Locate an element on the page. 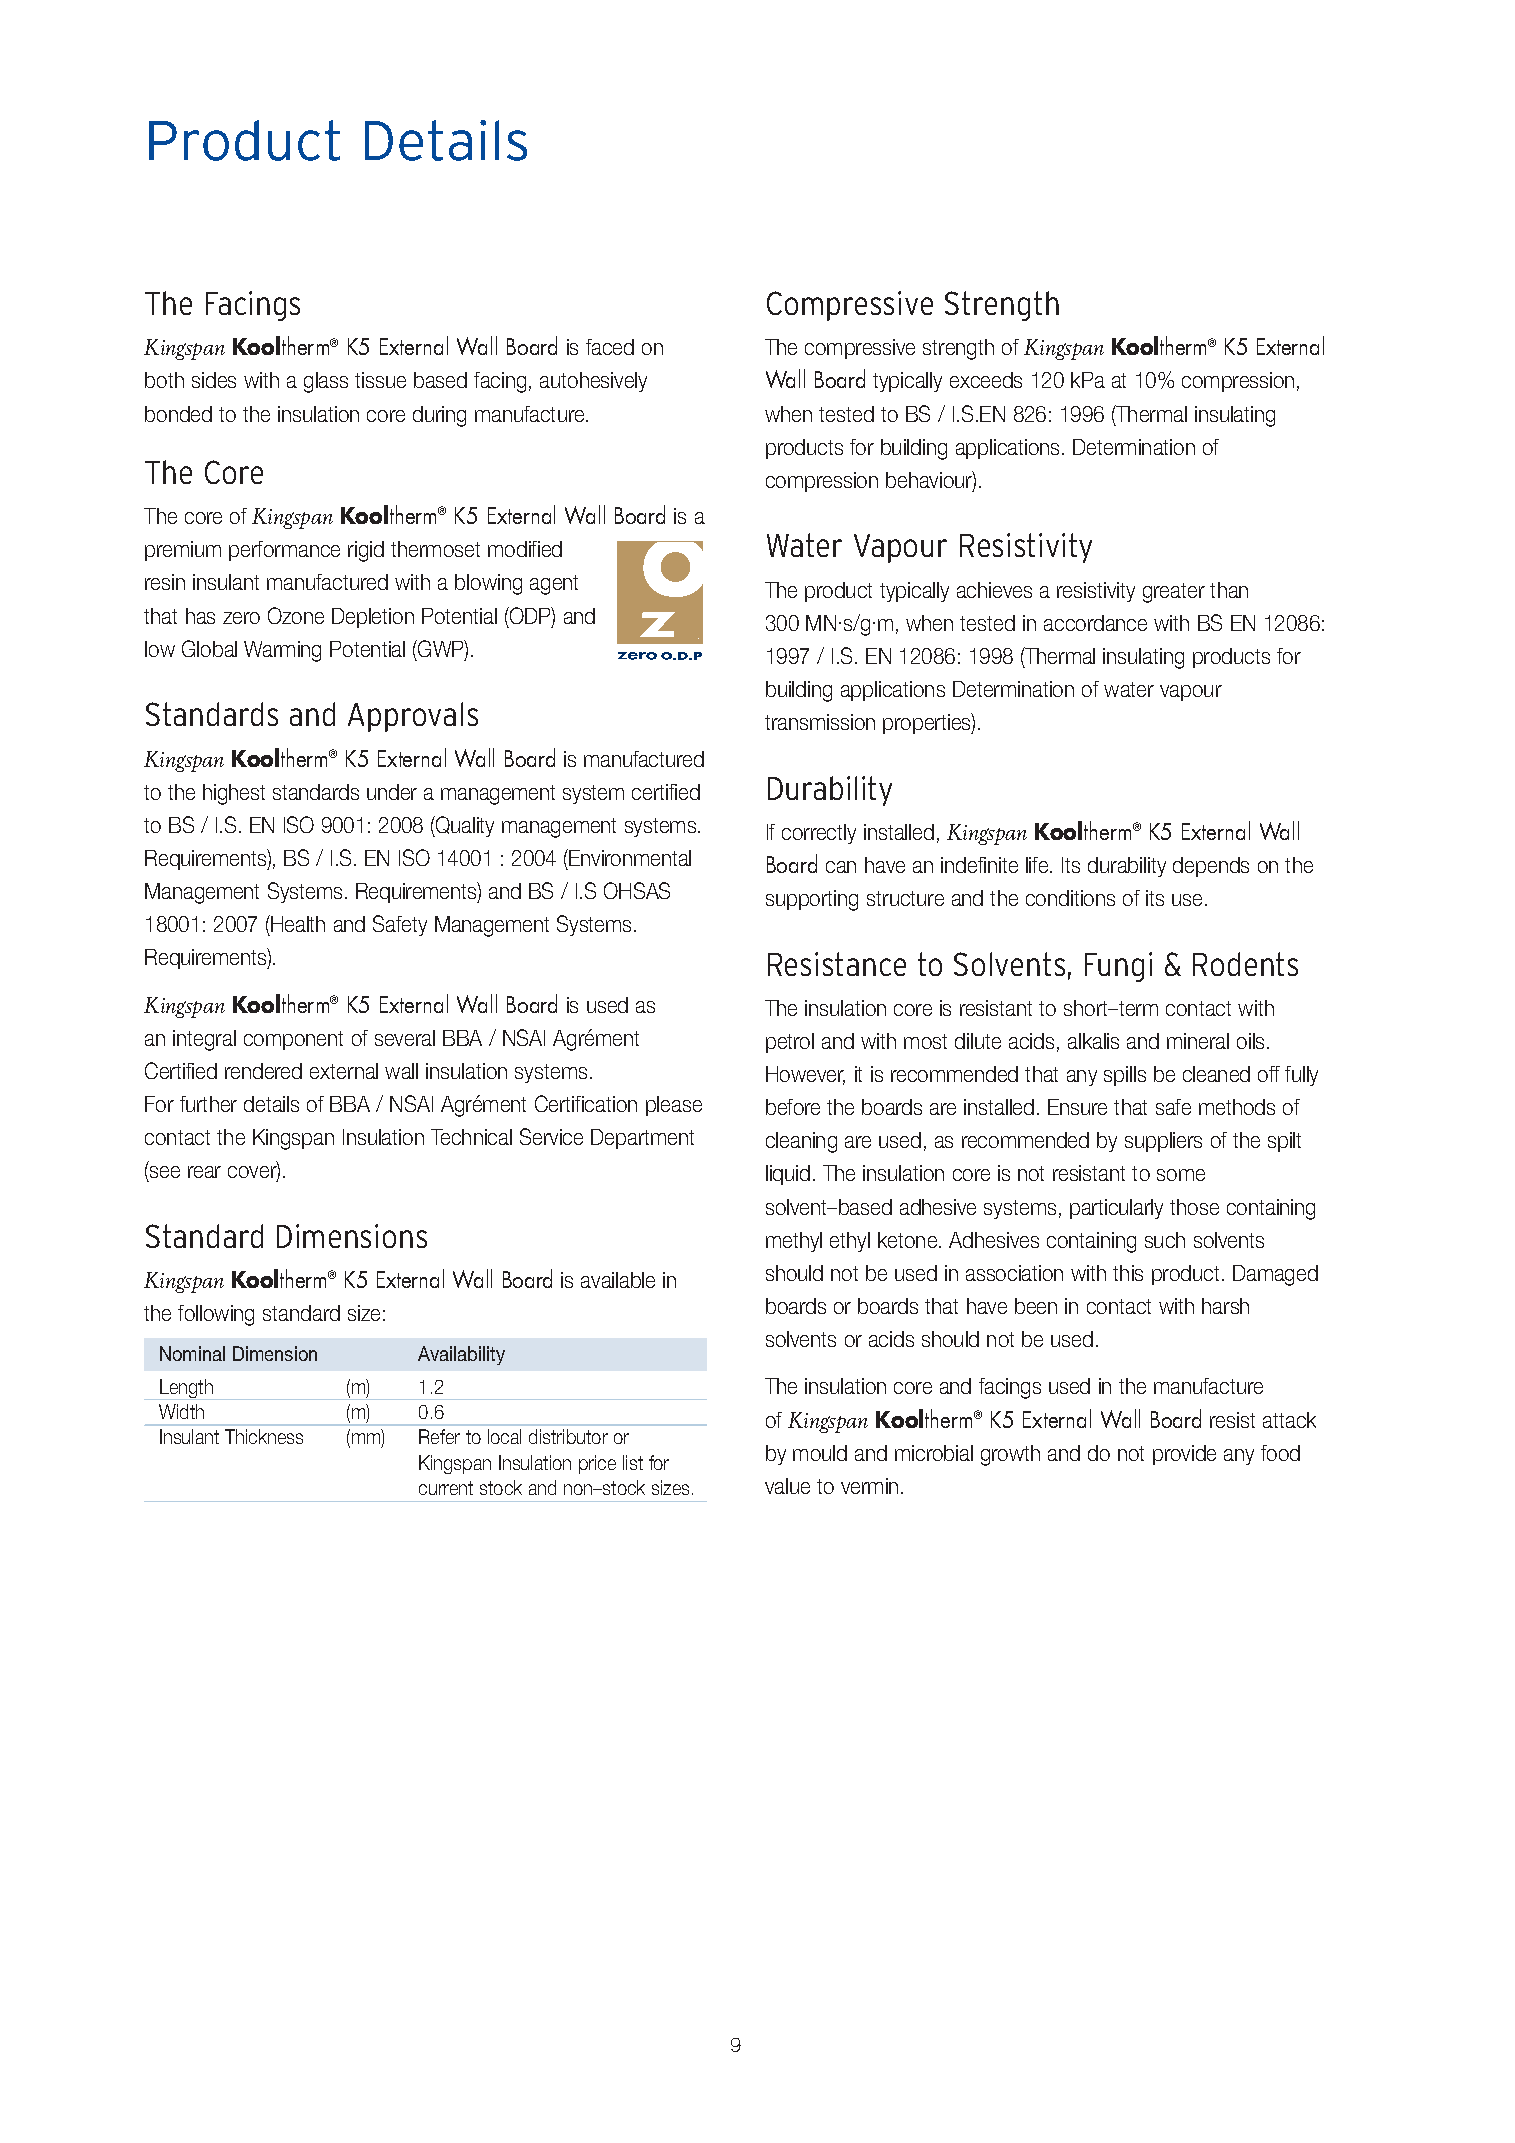 This image has width=1515, height=2143. Thickness is located at coordinates (264, 1436).
